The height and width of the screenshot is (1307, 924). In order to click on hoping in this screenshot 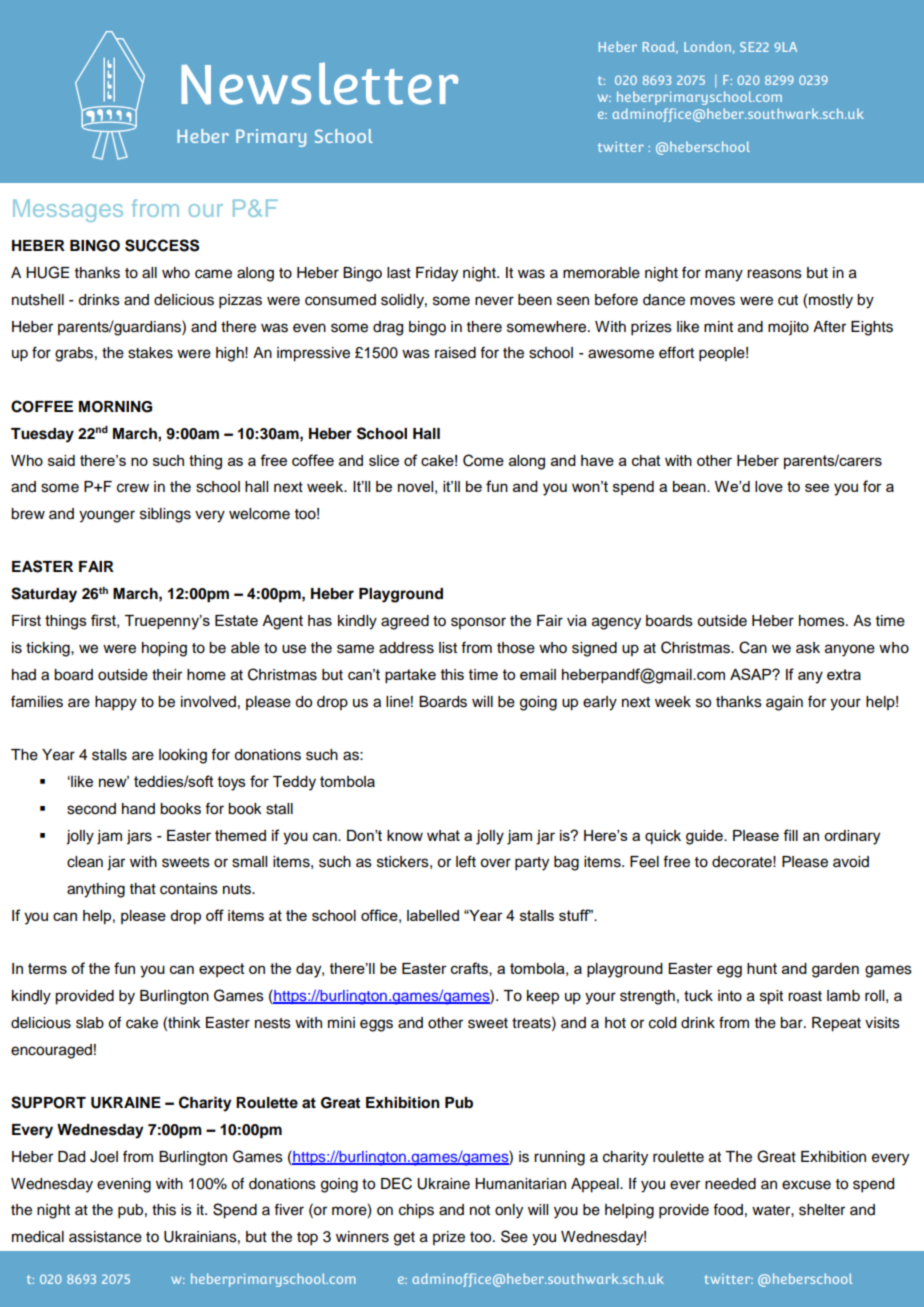, I will do `click(164, 649)`.
